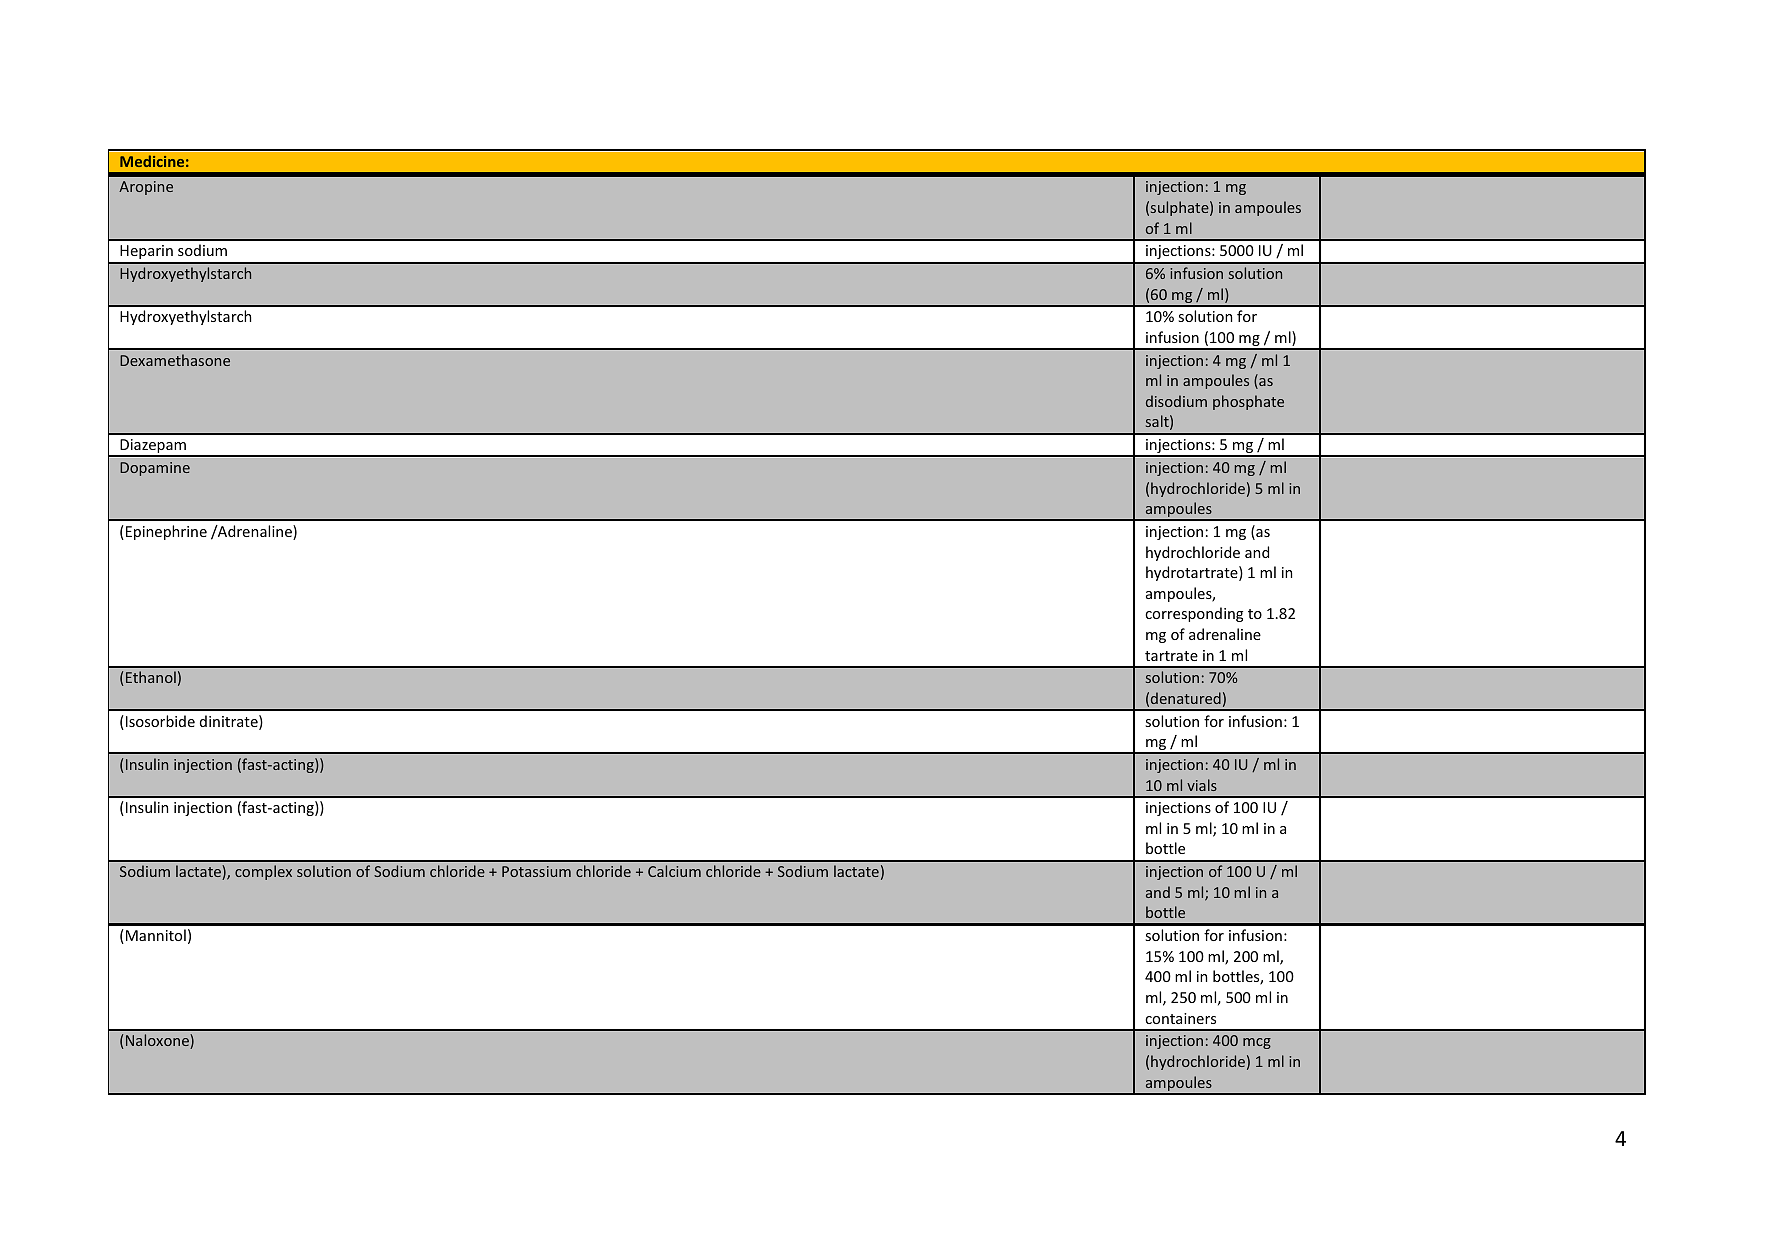  Describe the element at coordinates (1248, 402) in the screenshot. I see `phosphate` at that location.
